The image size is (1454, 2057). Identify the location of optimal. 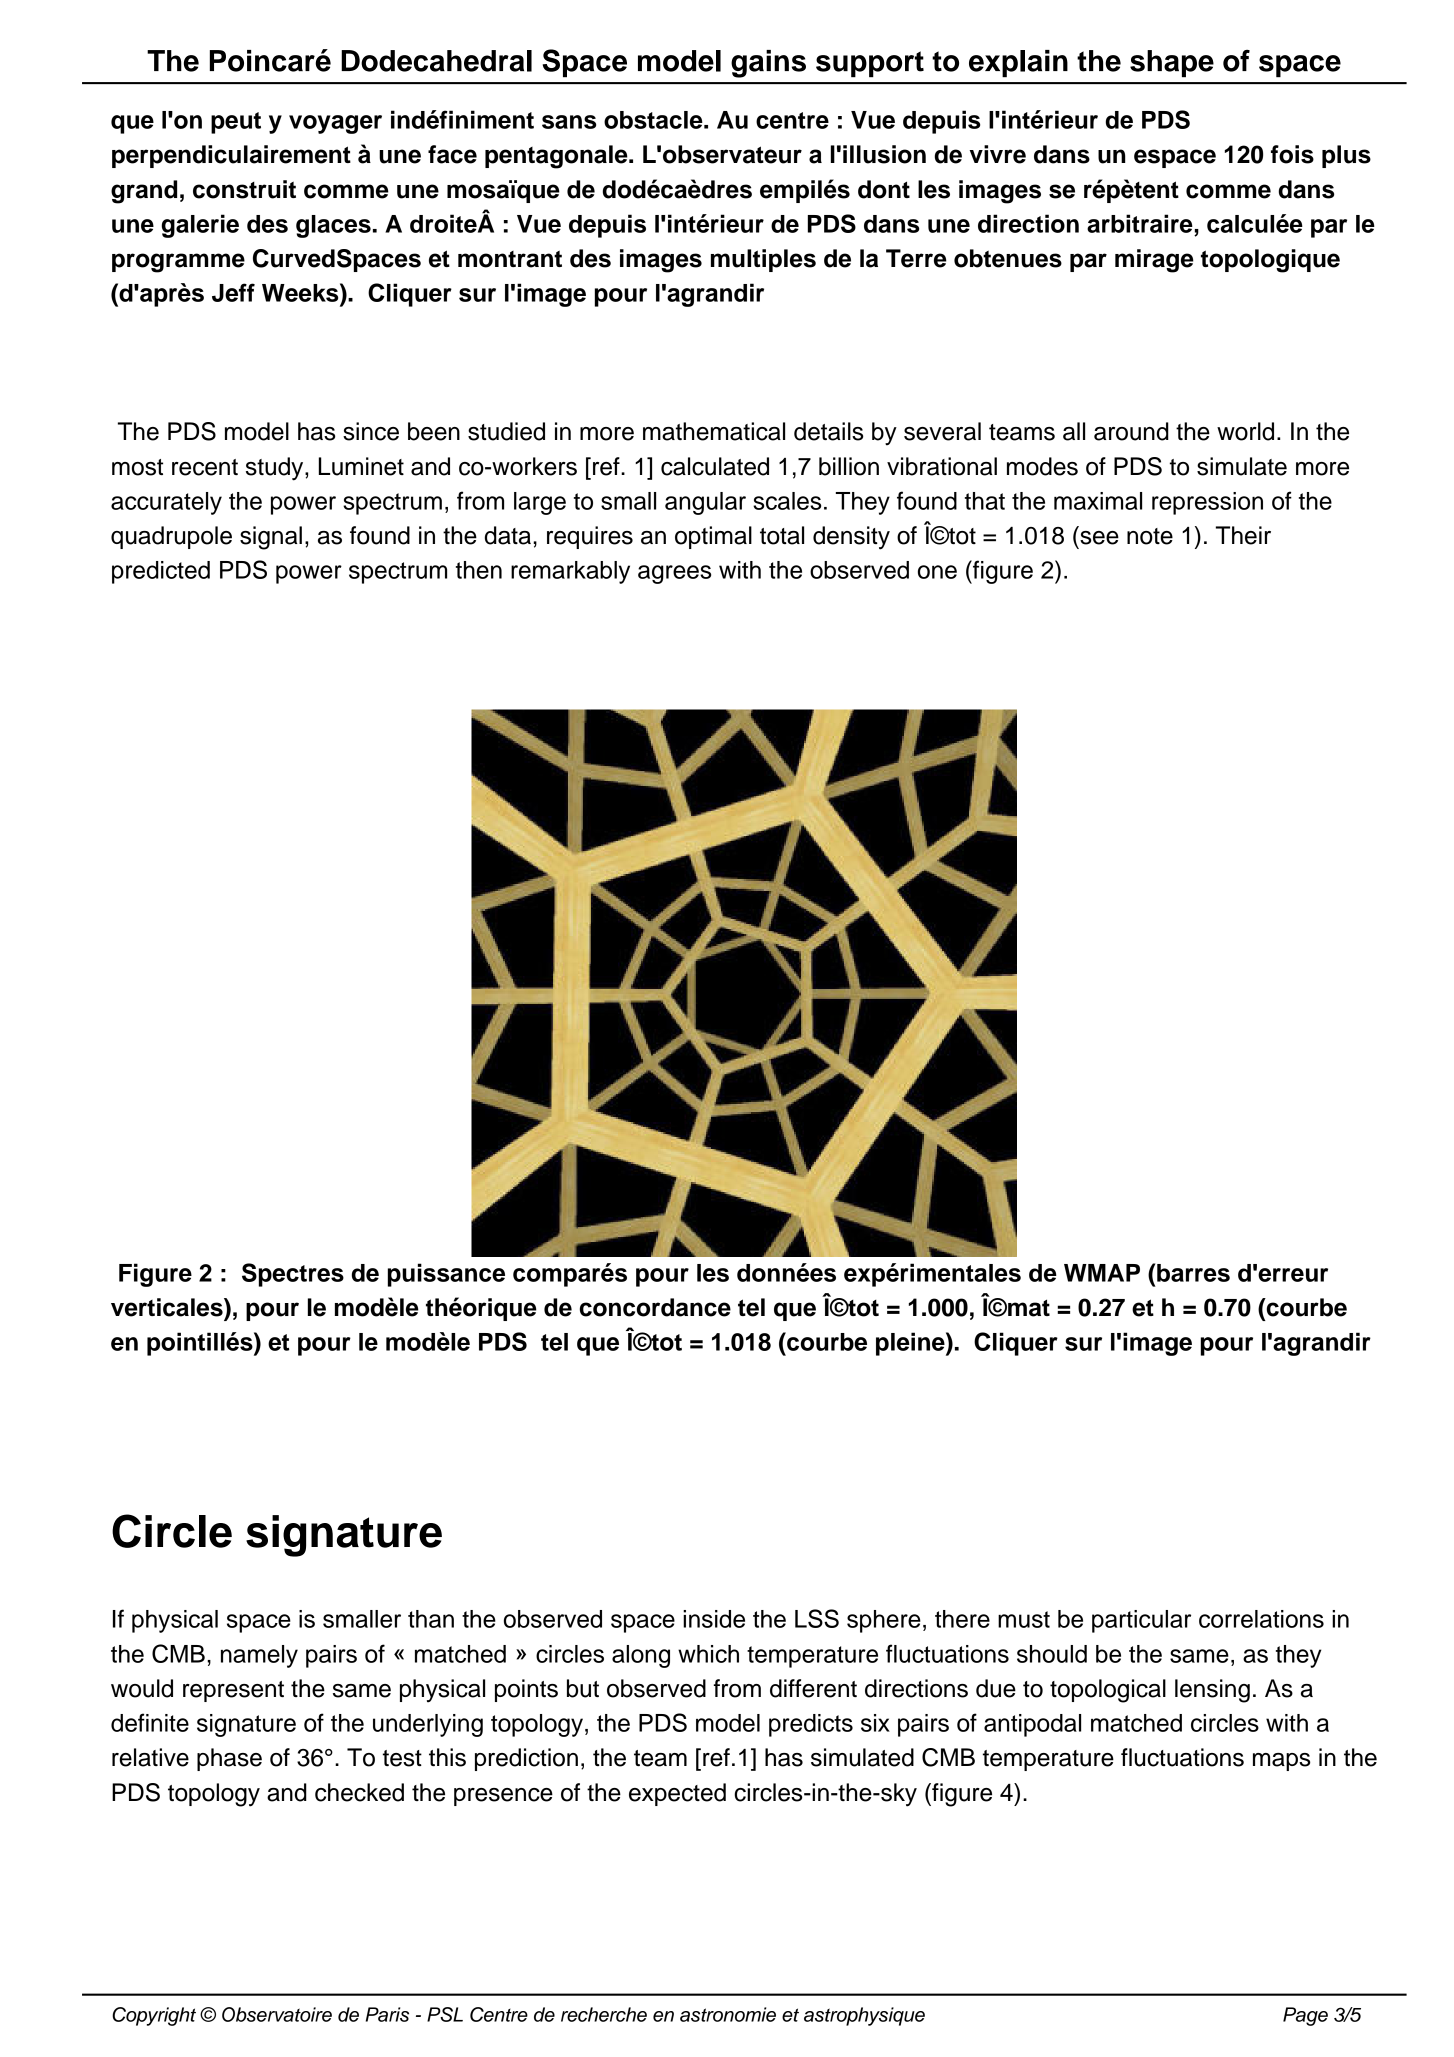
(713, 537).
